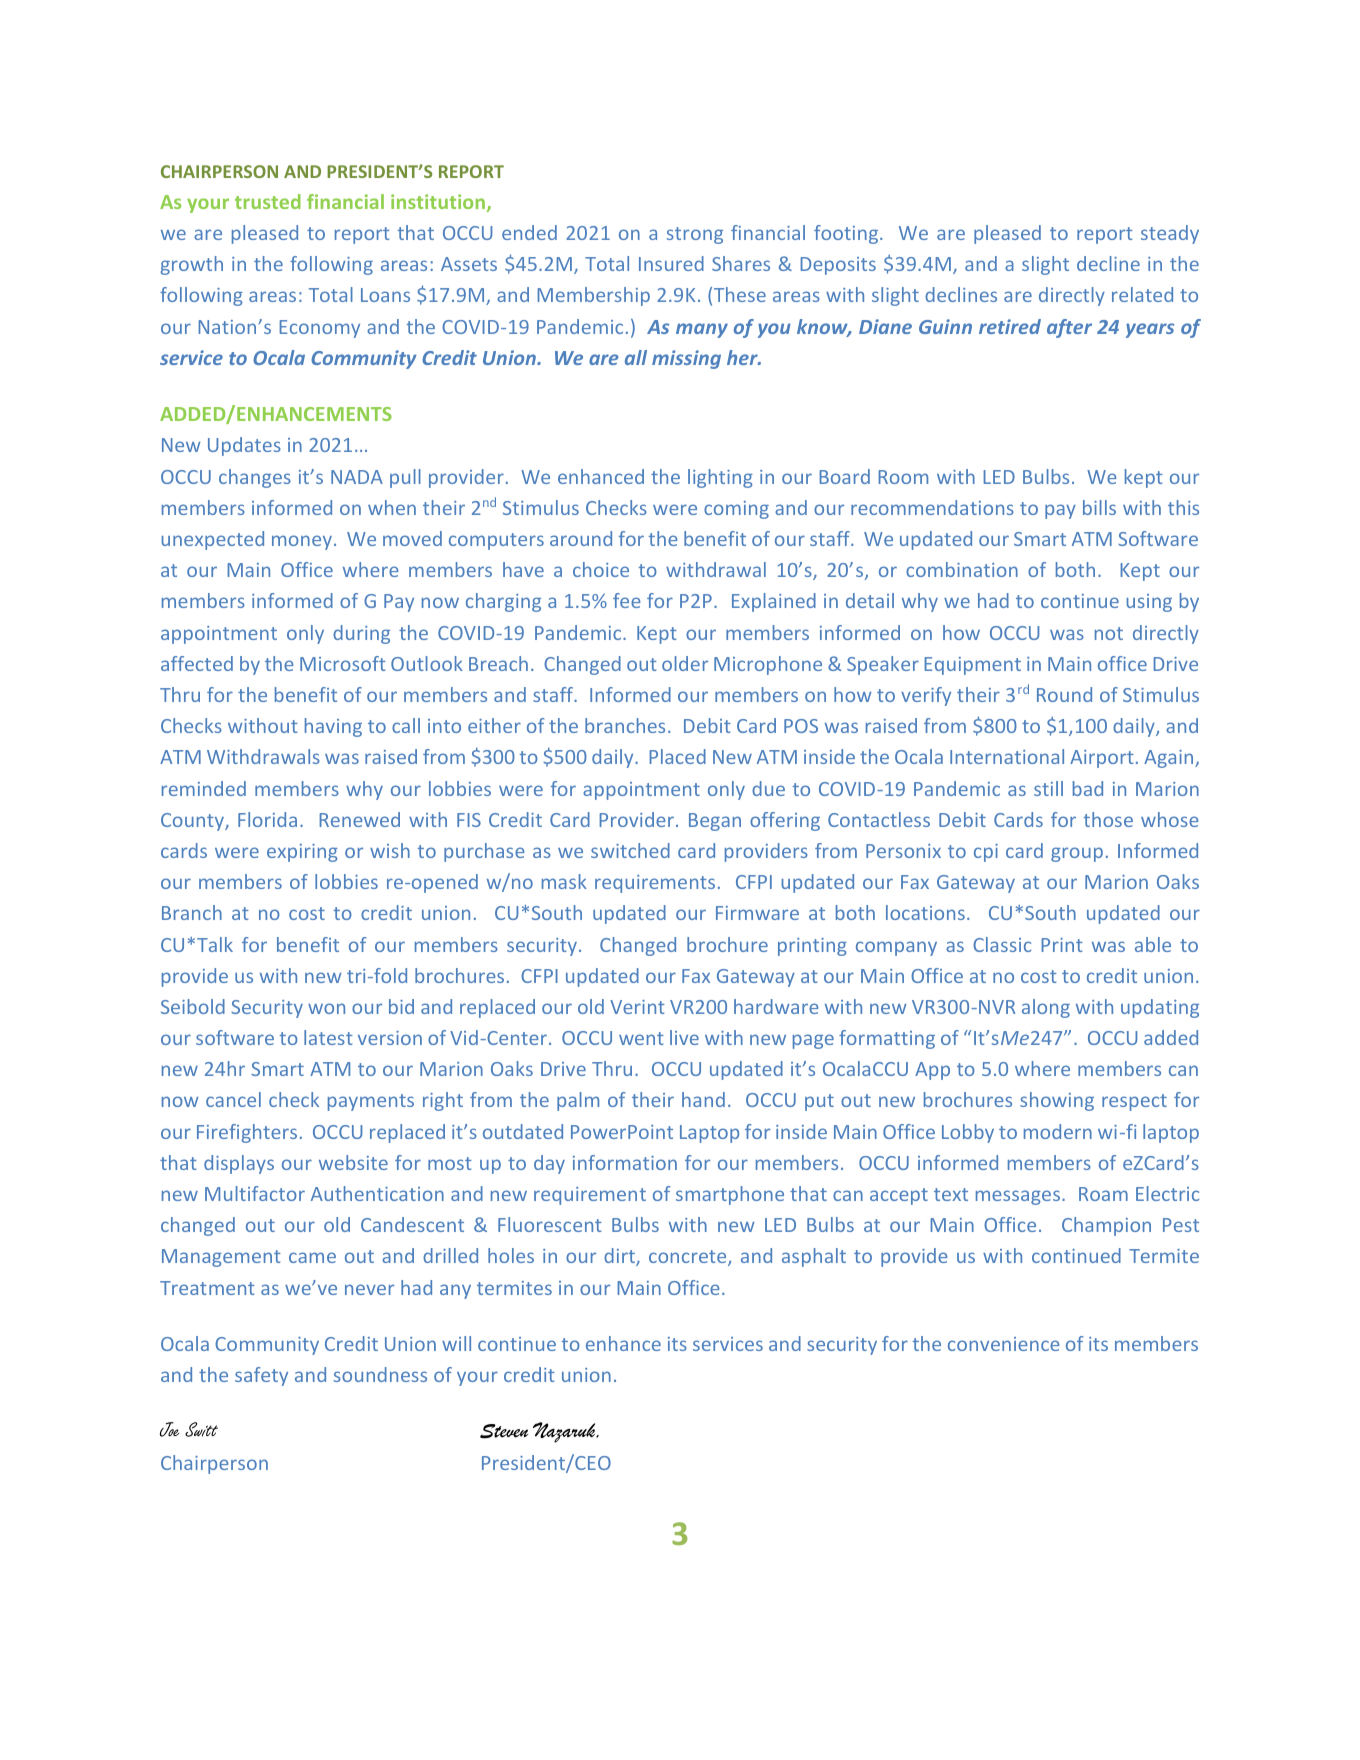  Describe the element at coordinates (1057, 1101) in the screenshot. I see `showing` at that location.
